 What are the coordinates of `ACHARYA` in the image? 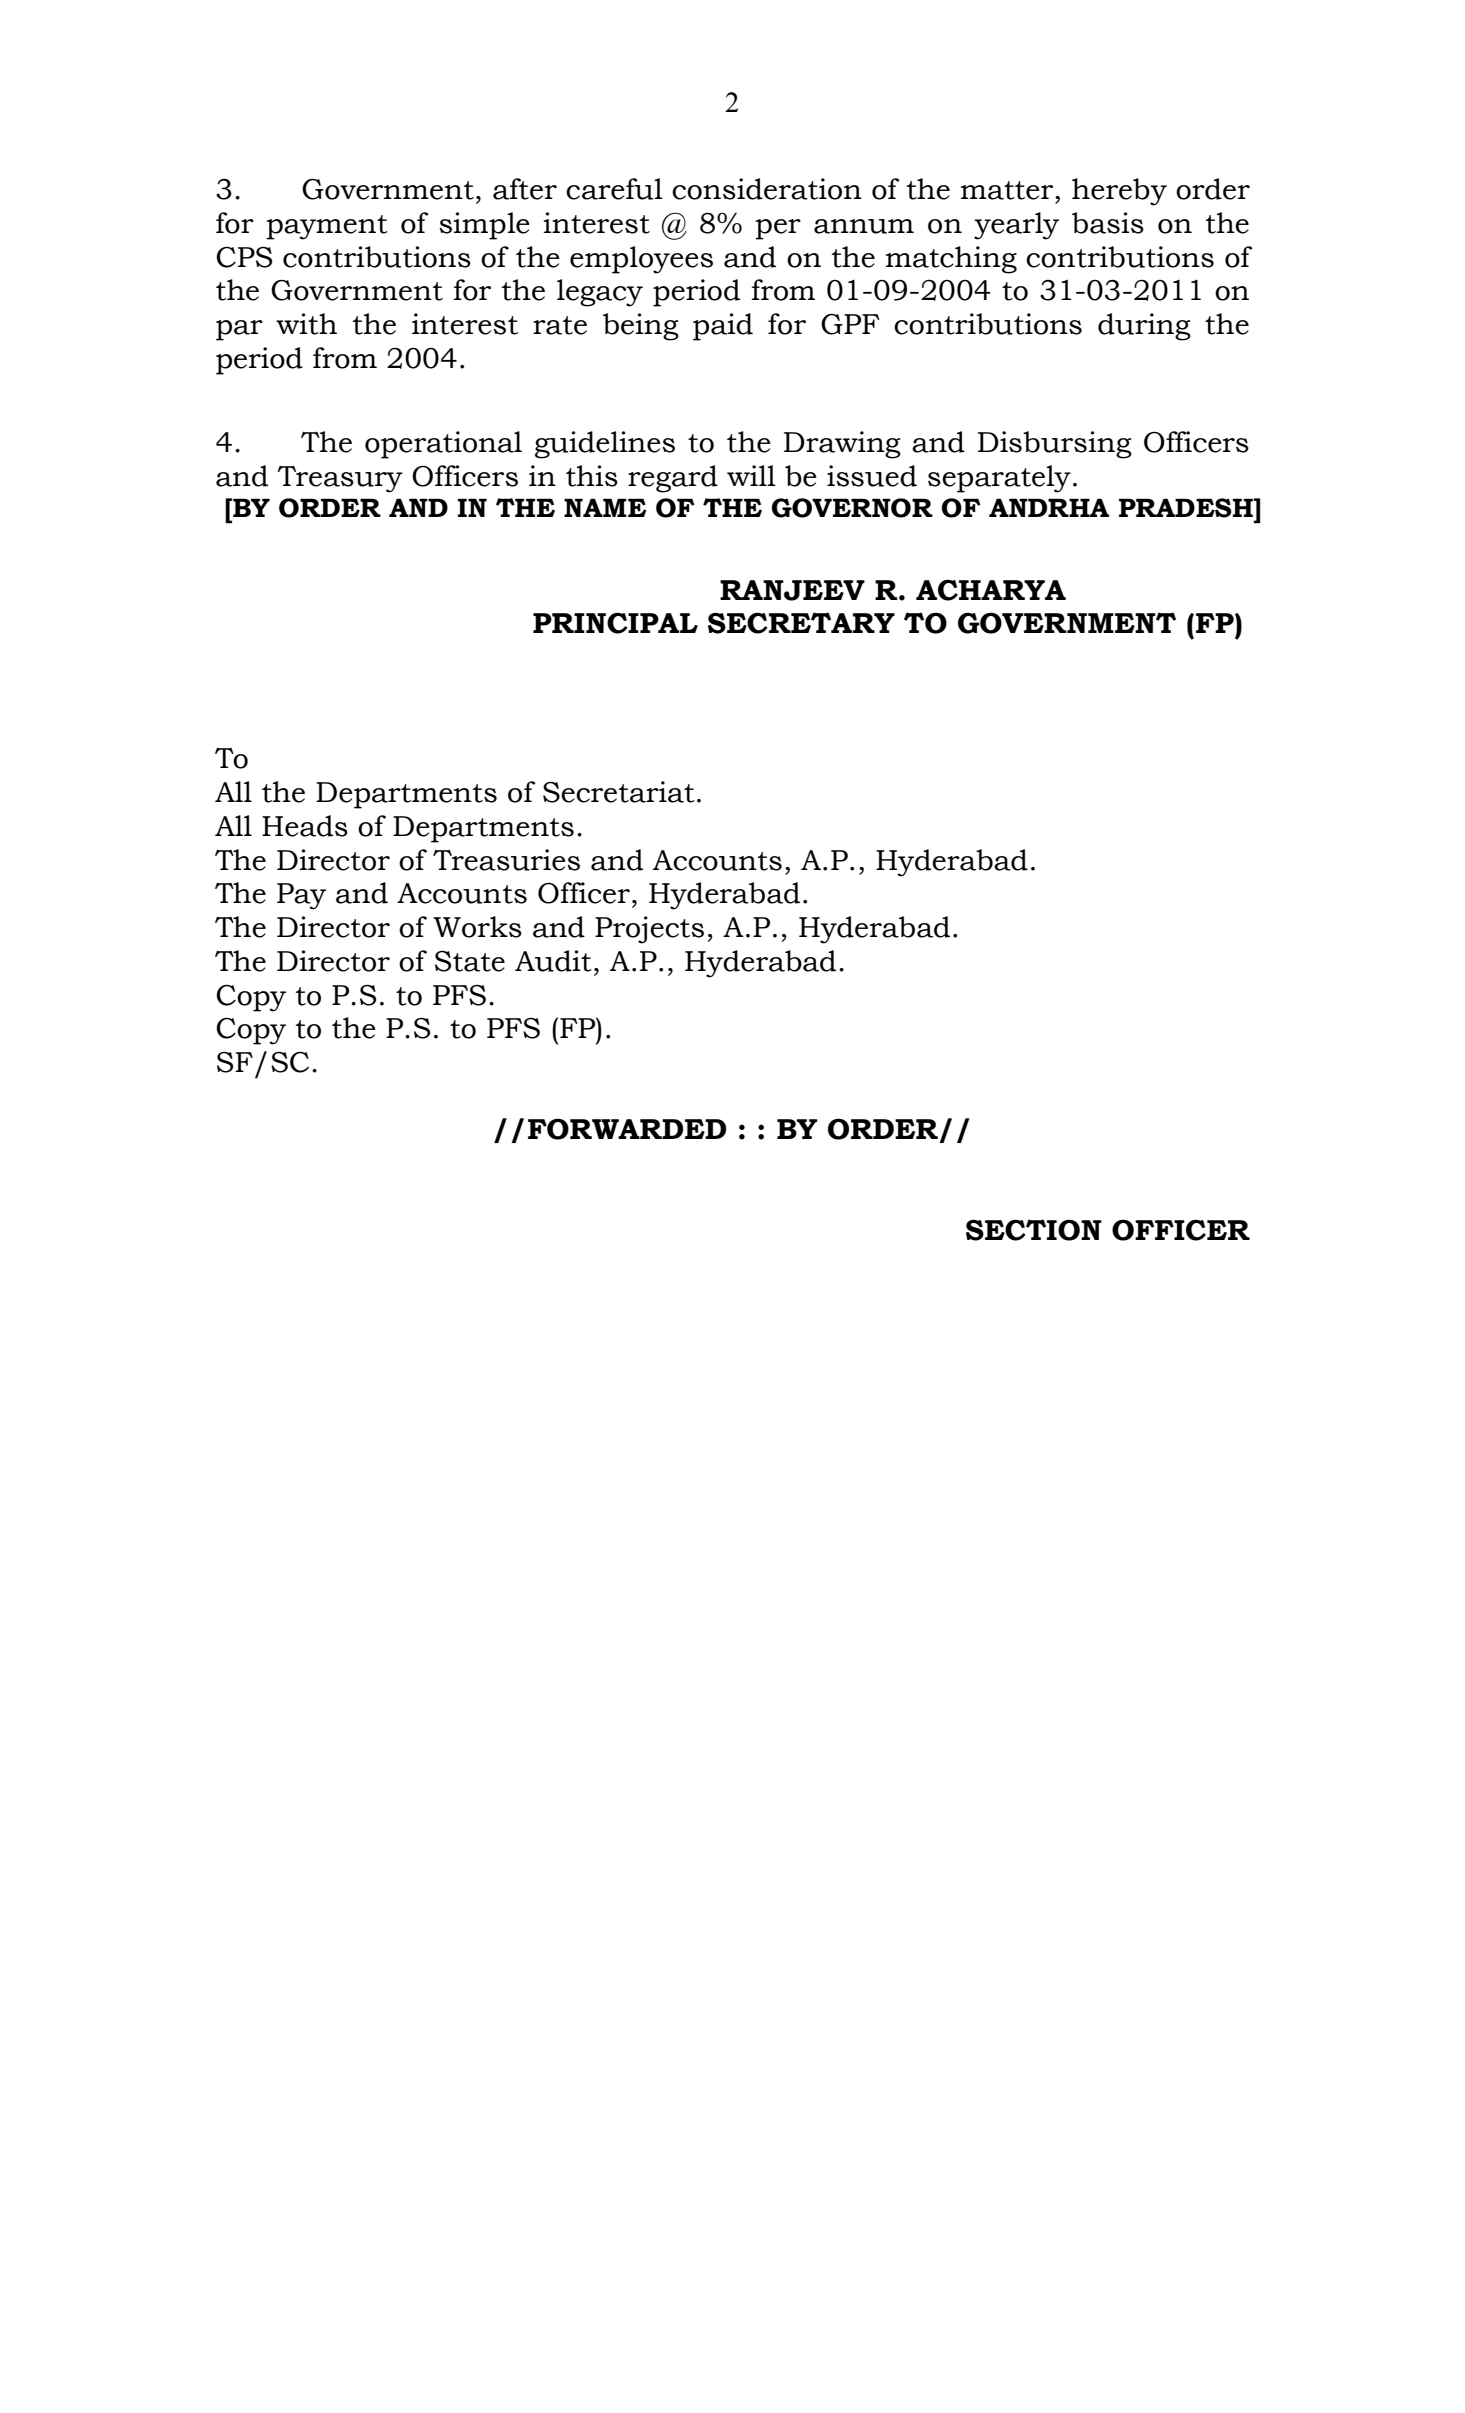 It's located at (991, 590).
